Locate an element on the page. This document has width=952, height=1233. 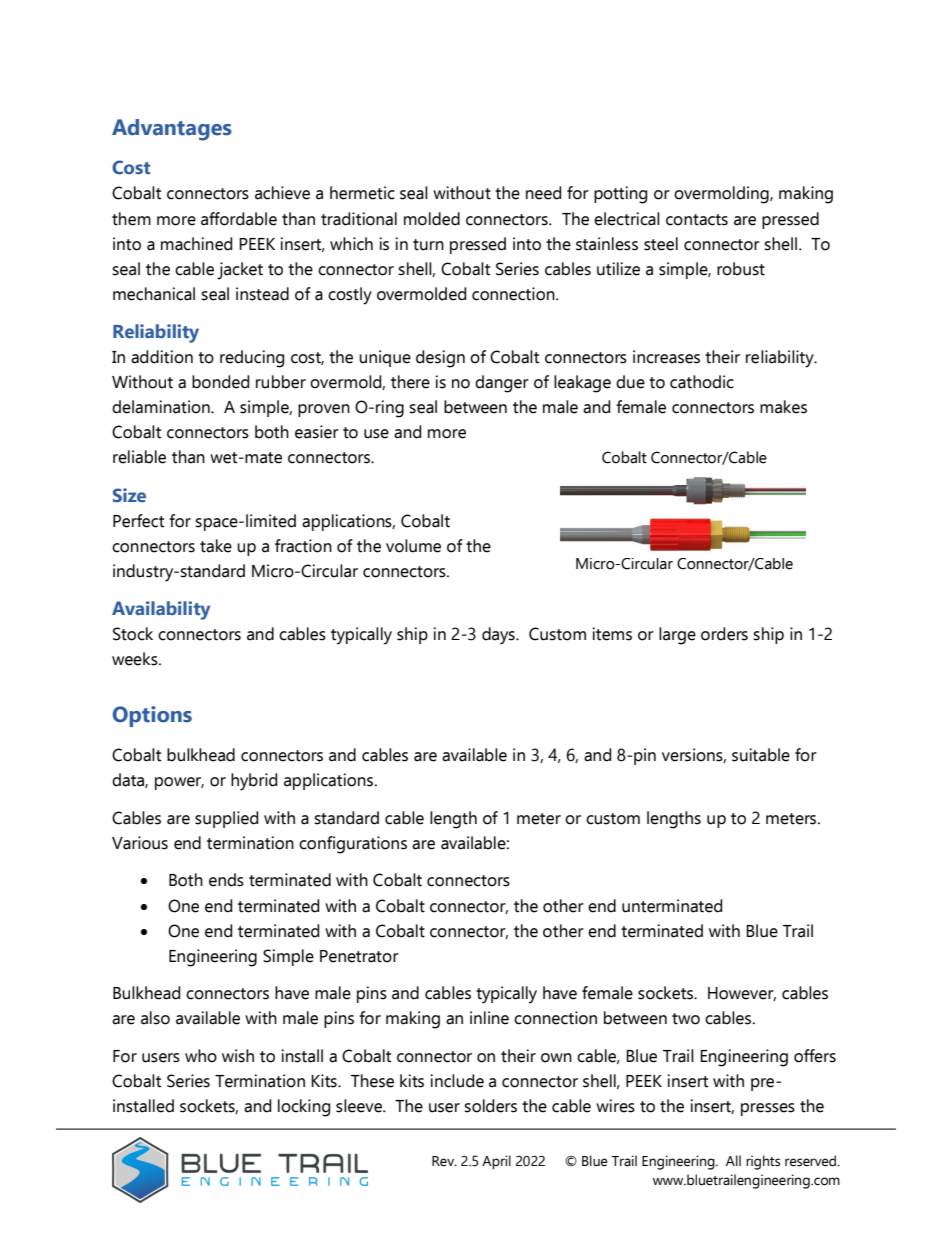
bonded is located at coordinates (220, 382).
